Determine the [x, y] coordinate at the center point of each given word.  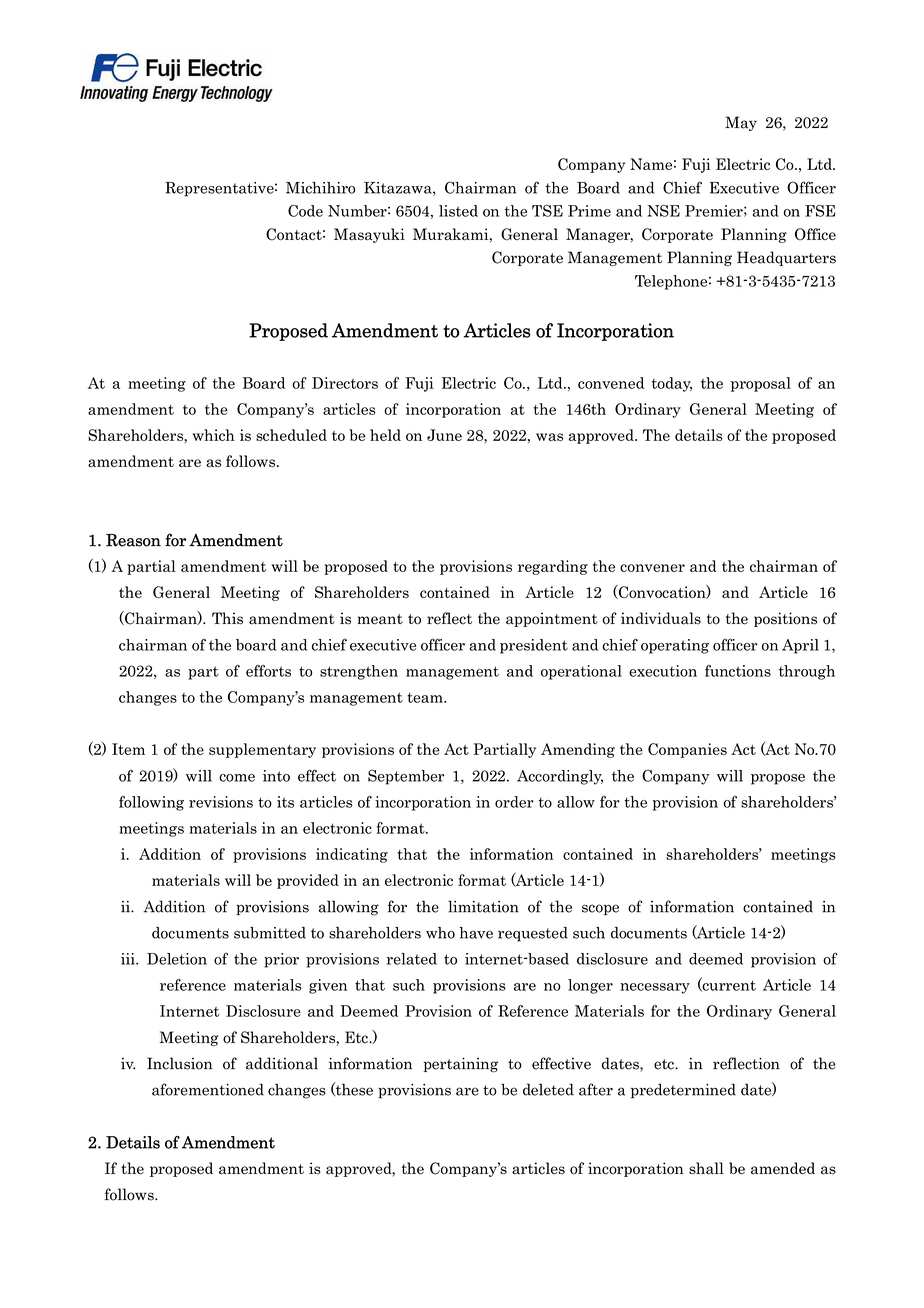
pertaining [461, 1064]
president [534, 646]
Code [305, 211]
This [227, 618]
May [741, 123]
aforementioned [208, 1089]
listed [458, 211]
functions [738, 671]
